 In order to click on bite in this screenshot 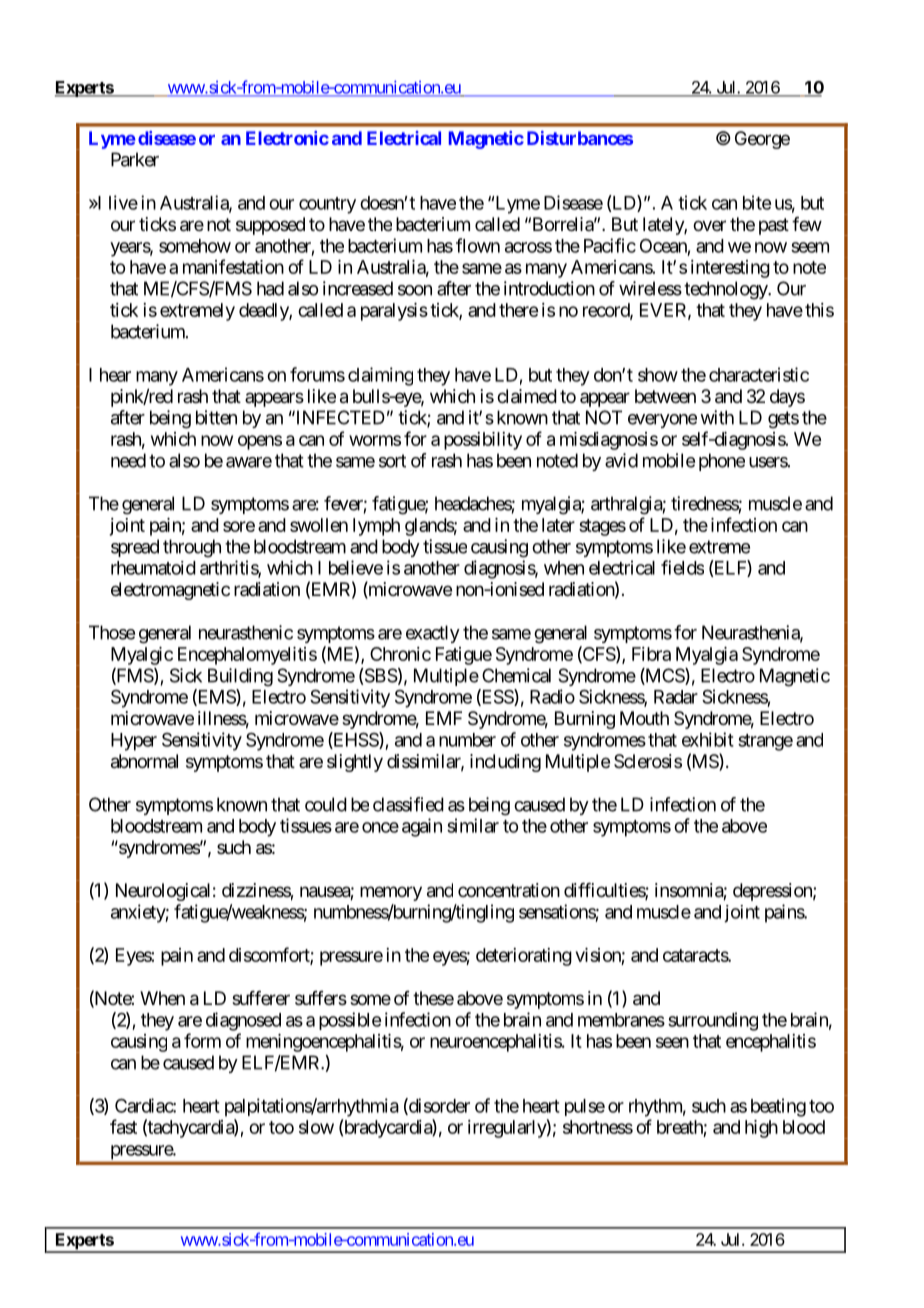, I will do `click(757, 202)`.
